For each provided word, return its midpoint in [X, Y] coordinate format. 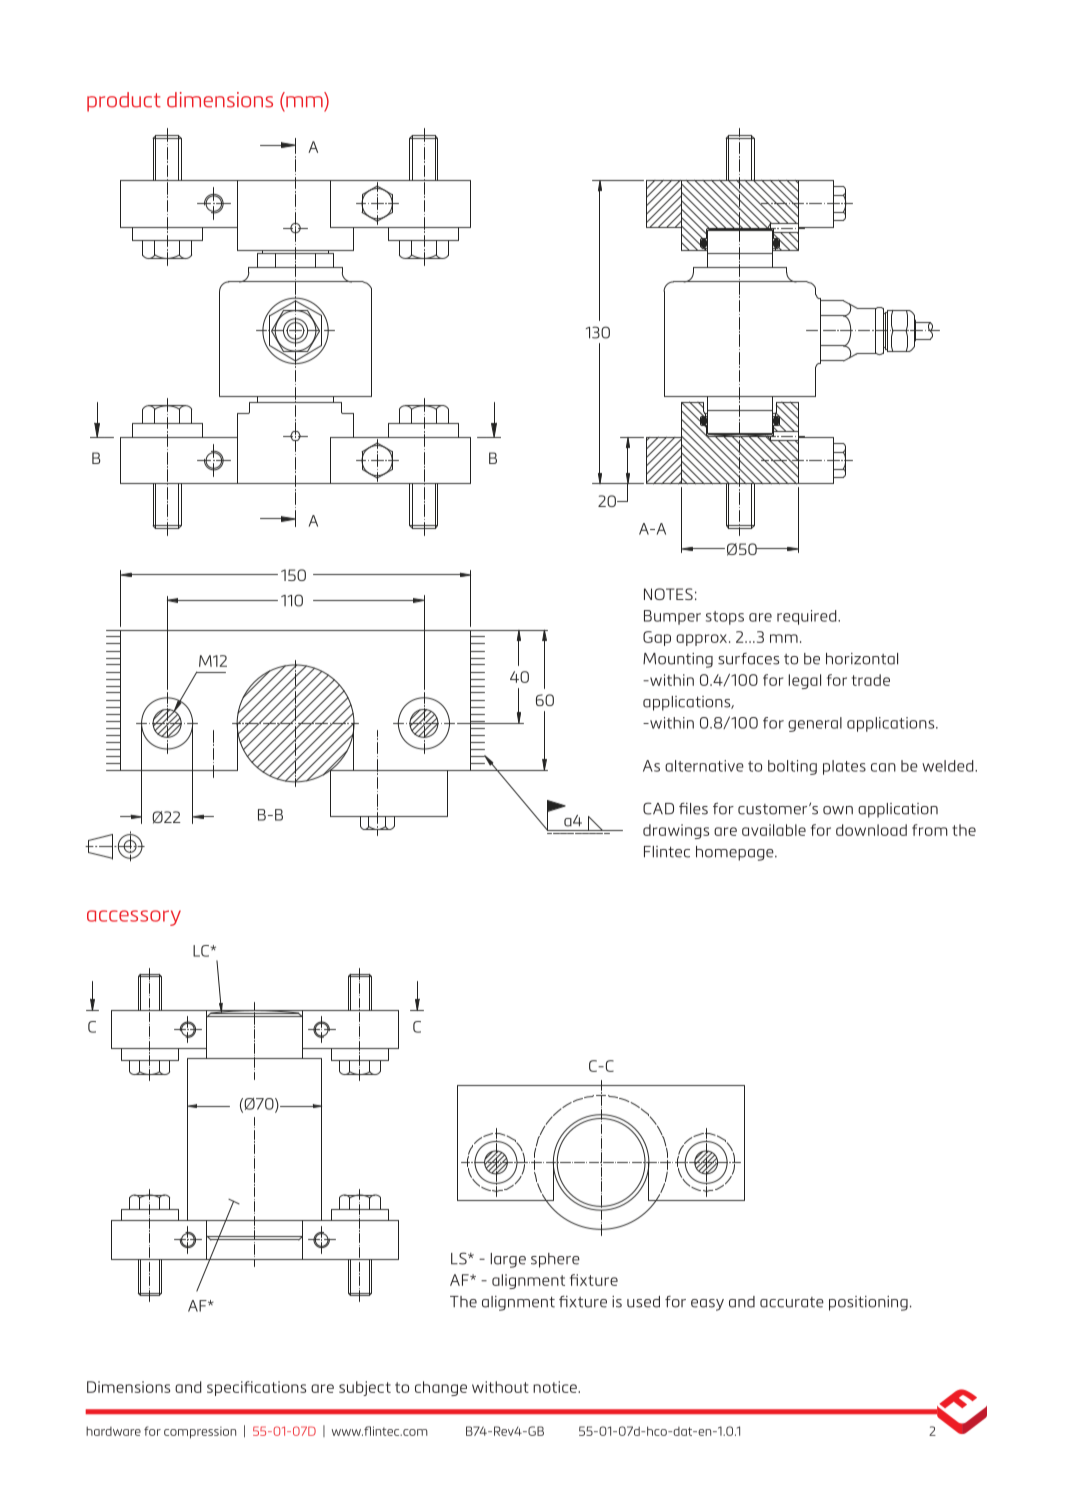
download [871, 830]
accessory [134, 918]
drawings [676, 831]
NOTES [668, 594]
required [808, 617]
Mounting [678, 660]
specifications [256, 1388]
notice [556, 1387]
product [124, 102]
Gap [657, 638]
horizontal [862, 659]
